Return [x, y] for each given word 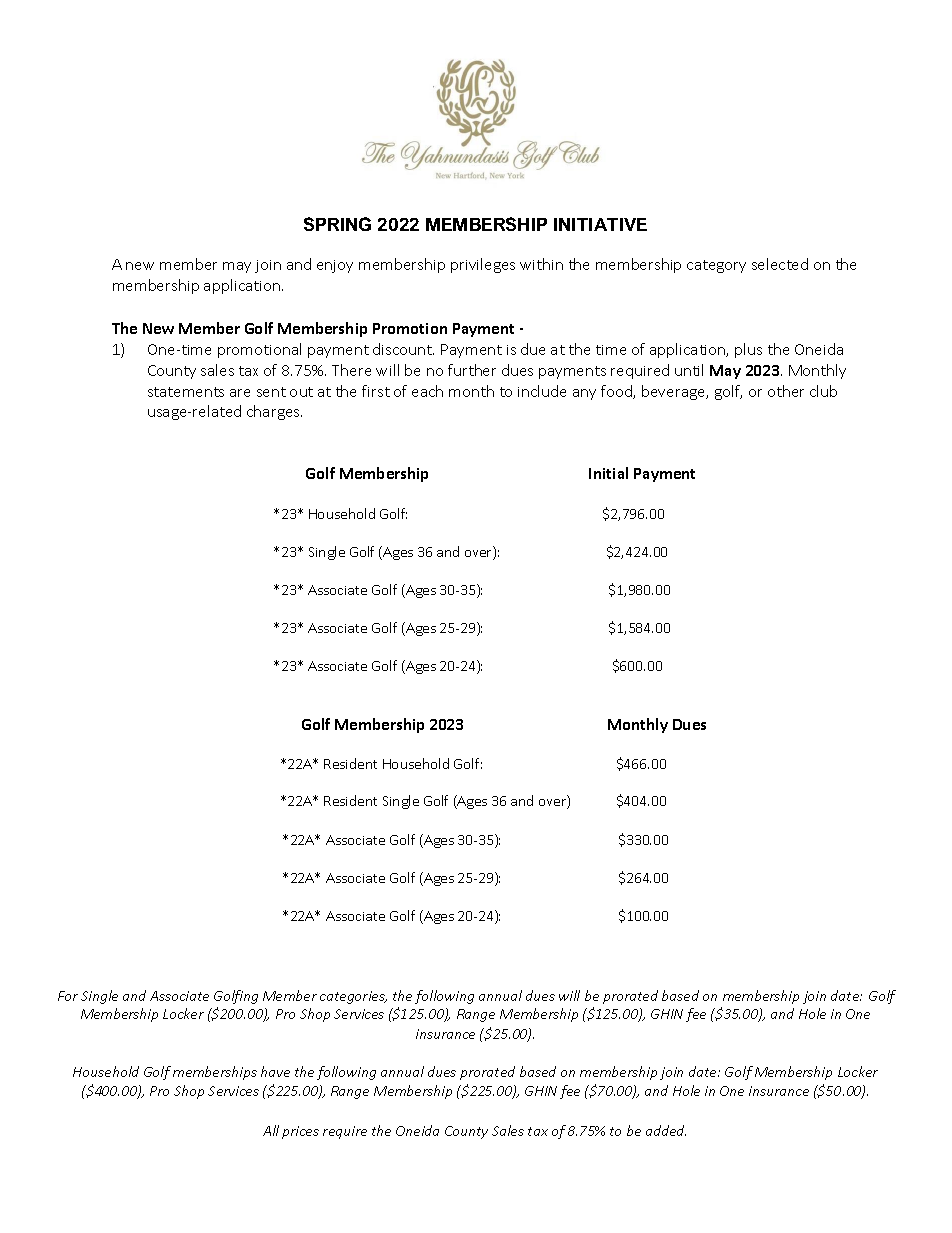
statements [186, 392]
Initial [608, 473]
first [376, 391]
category [716, 266]
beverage [675, 392]
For [68, 996]
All [271, 1130]
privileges [483, 265]
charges [274, 412]
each [427, 391]
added [666, 1130]
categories [353, 997]
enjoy [335, 266]
